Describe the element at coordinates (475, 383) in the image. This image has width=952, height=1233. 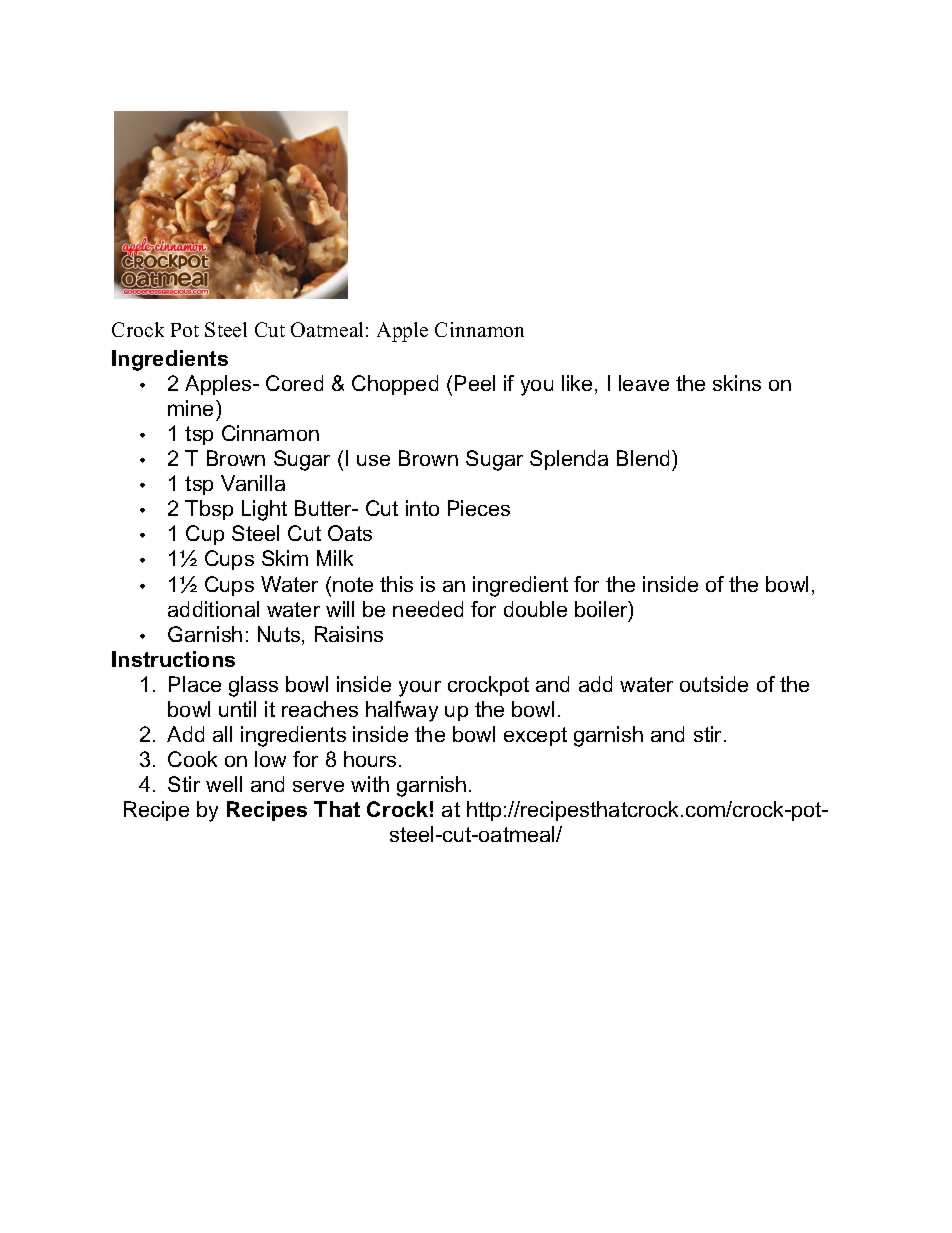
I see `Peel` at that location.
